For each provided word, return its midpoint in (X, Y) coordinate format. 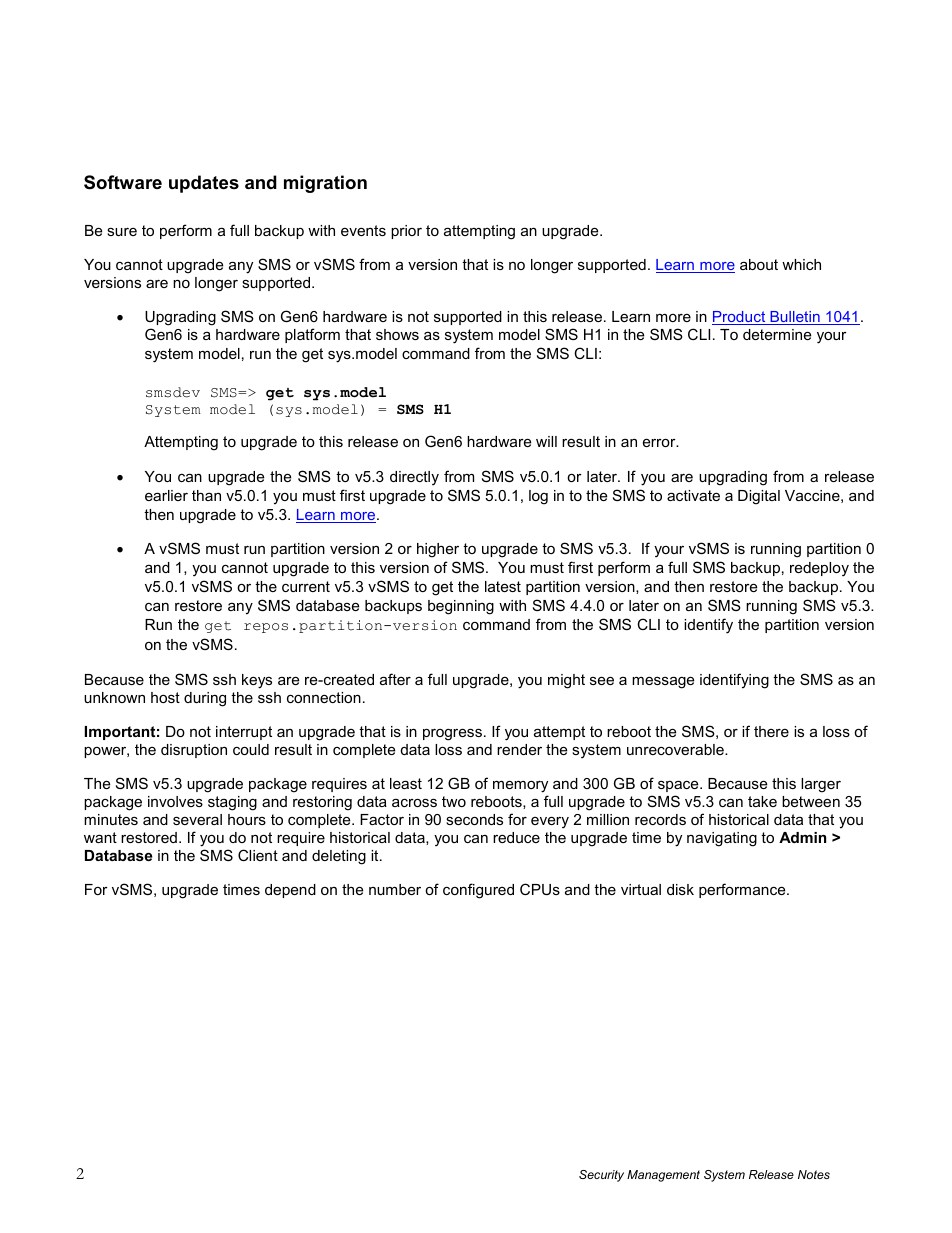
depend (290, 891)
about (759, 264)
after (395, 679)
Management (663, 1176)
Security (601, 1176)
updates (204, 184)
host (165, 697)
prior (406, 232)
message (663, 682)
